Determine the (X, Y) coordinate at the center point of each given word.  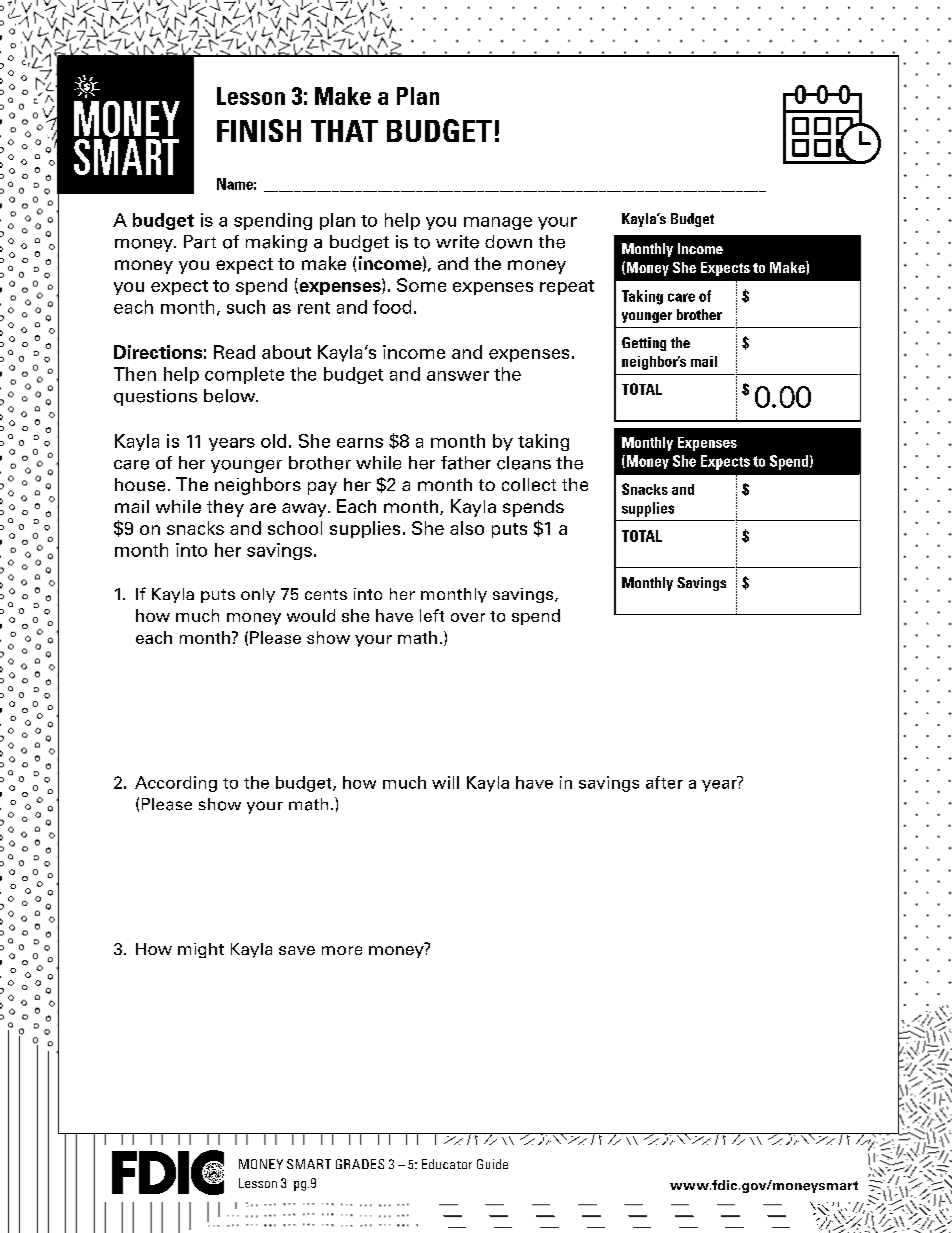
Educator (447, 1164)
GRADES (360, 1164)
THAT (344, 131)
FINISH (259, 130)
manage (498, 223)
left (432, 615)
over (468, 617)
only (258, 595)
